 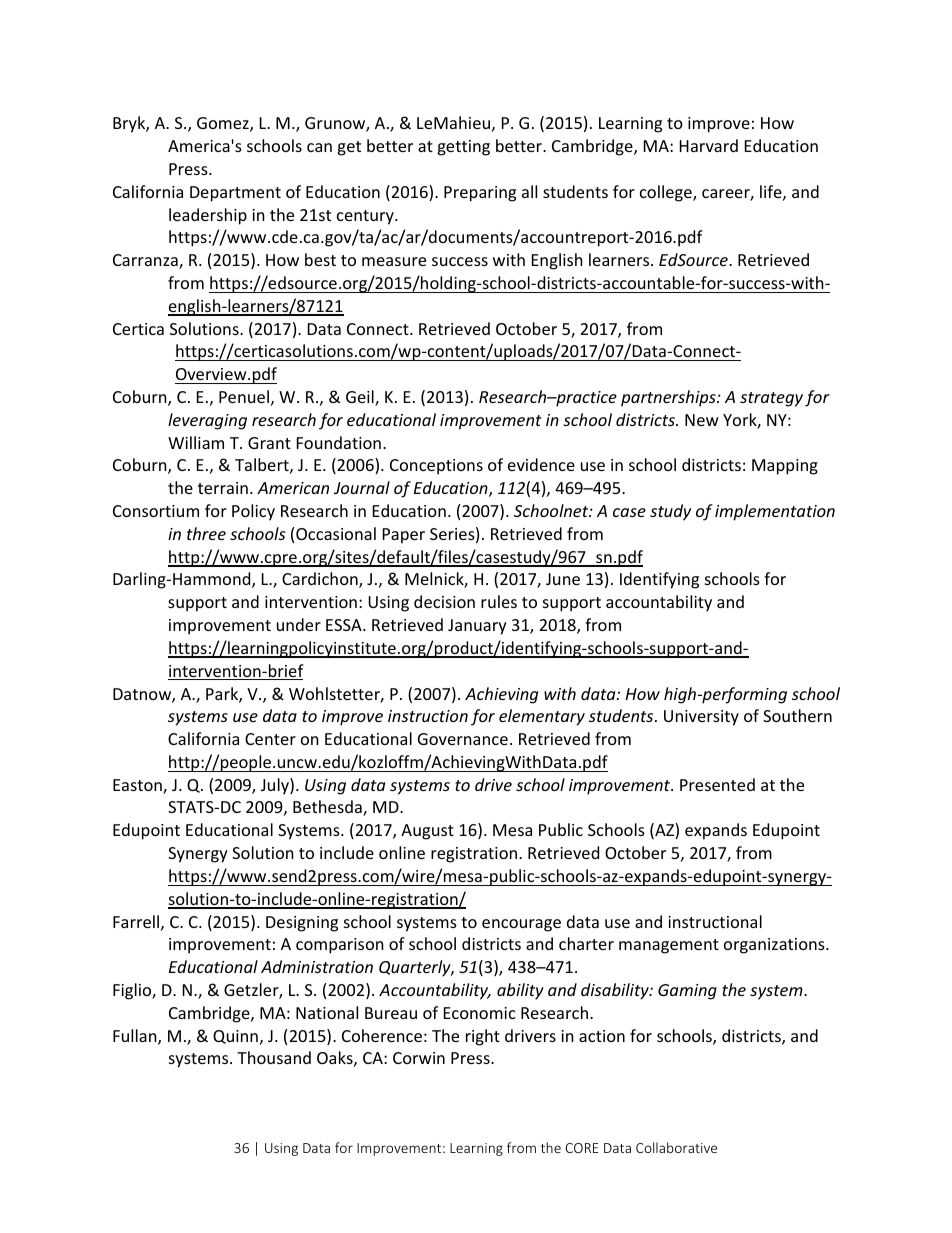 What do you see at coordinates (224, 124) in the screenshot?
I see `Gomez` at bounding box center [224, 124].
